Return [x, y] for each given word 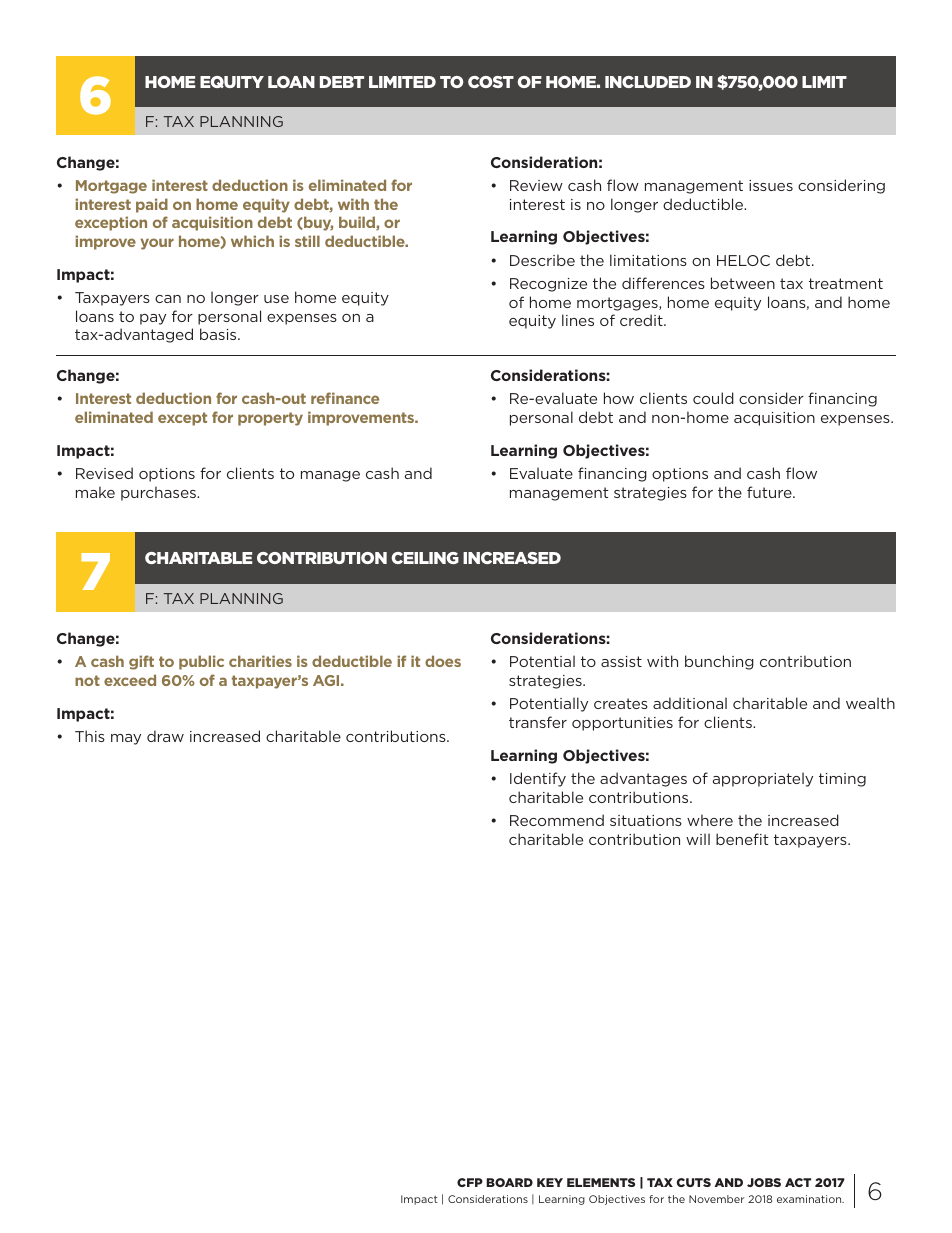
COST [491, 82]
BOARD [510, 1182]
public [201, 662]
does [443, 661]
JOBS [764, 1182]
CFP [470, 1182]
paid [152, 205]
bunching [719, 662]
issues [771, 185]
